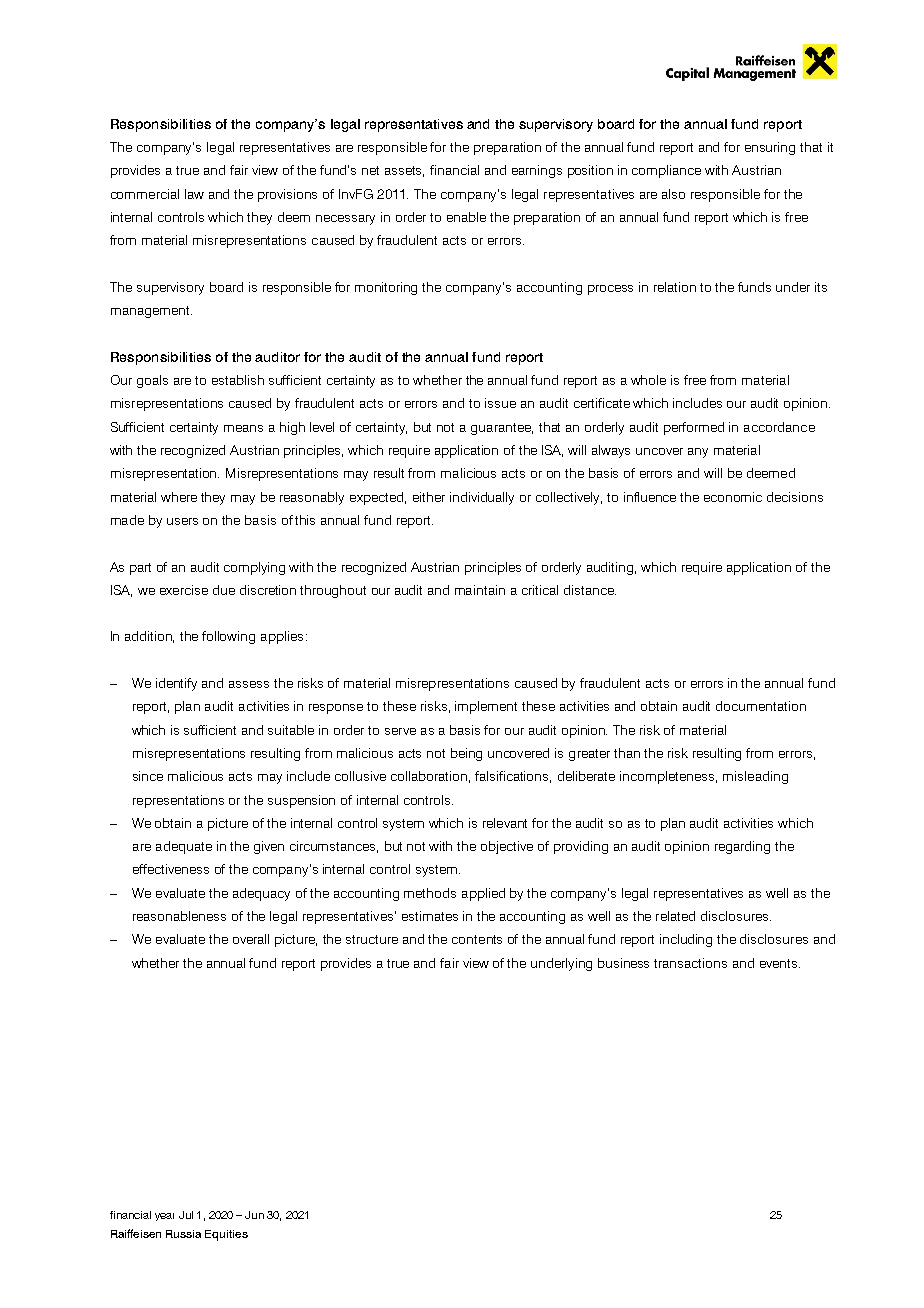 Image resolution: width=924 pixels, height=1308 pixels. I want to click on Jun, so click(254, 1215).
